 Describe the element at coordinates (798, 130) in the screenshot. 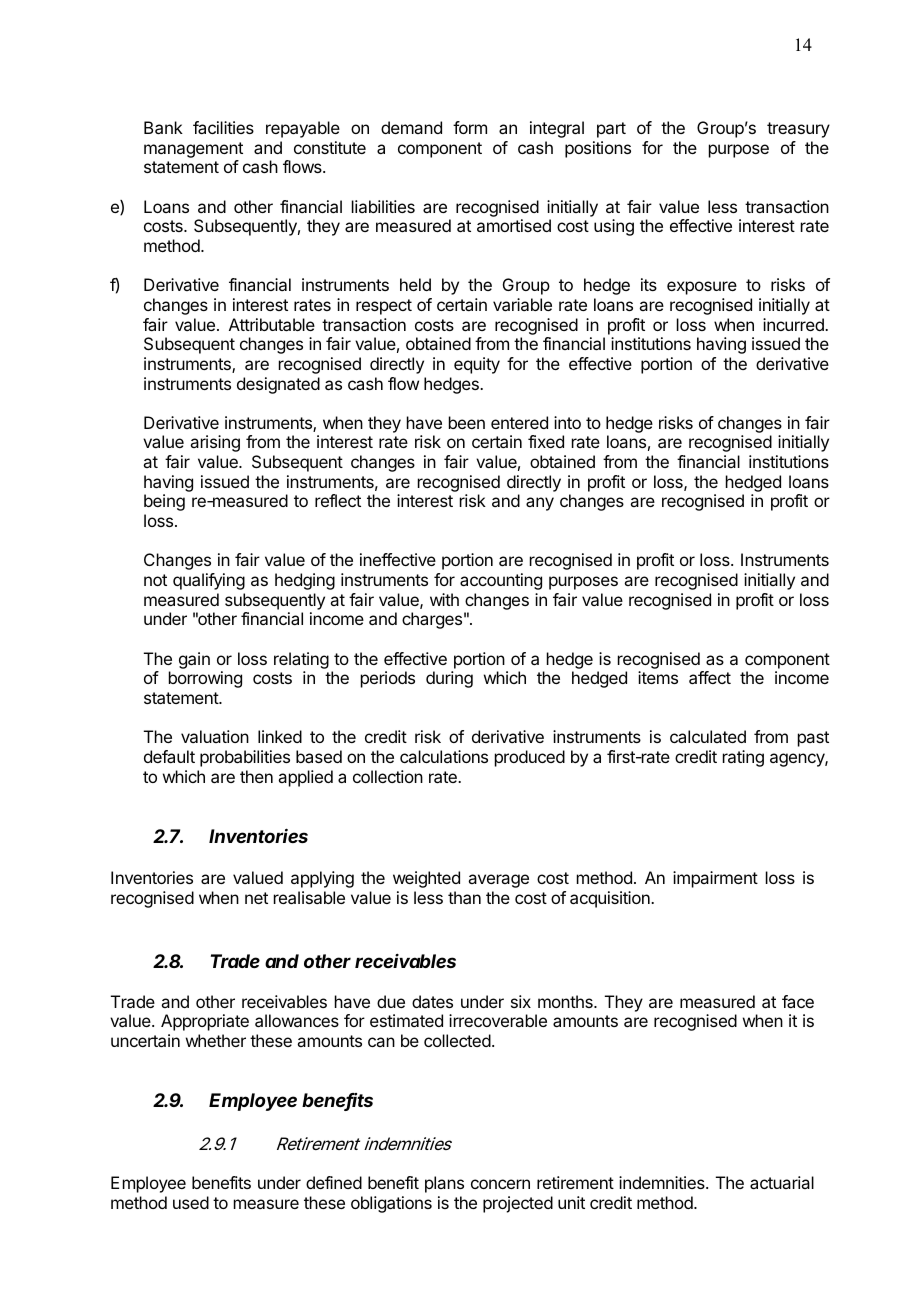

I see `treasury` at that location.
